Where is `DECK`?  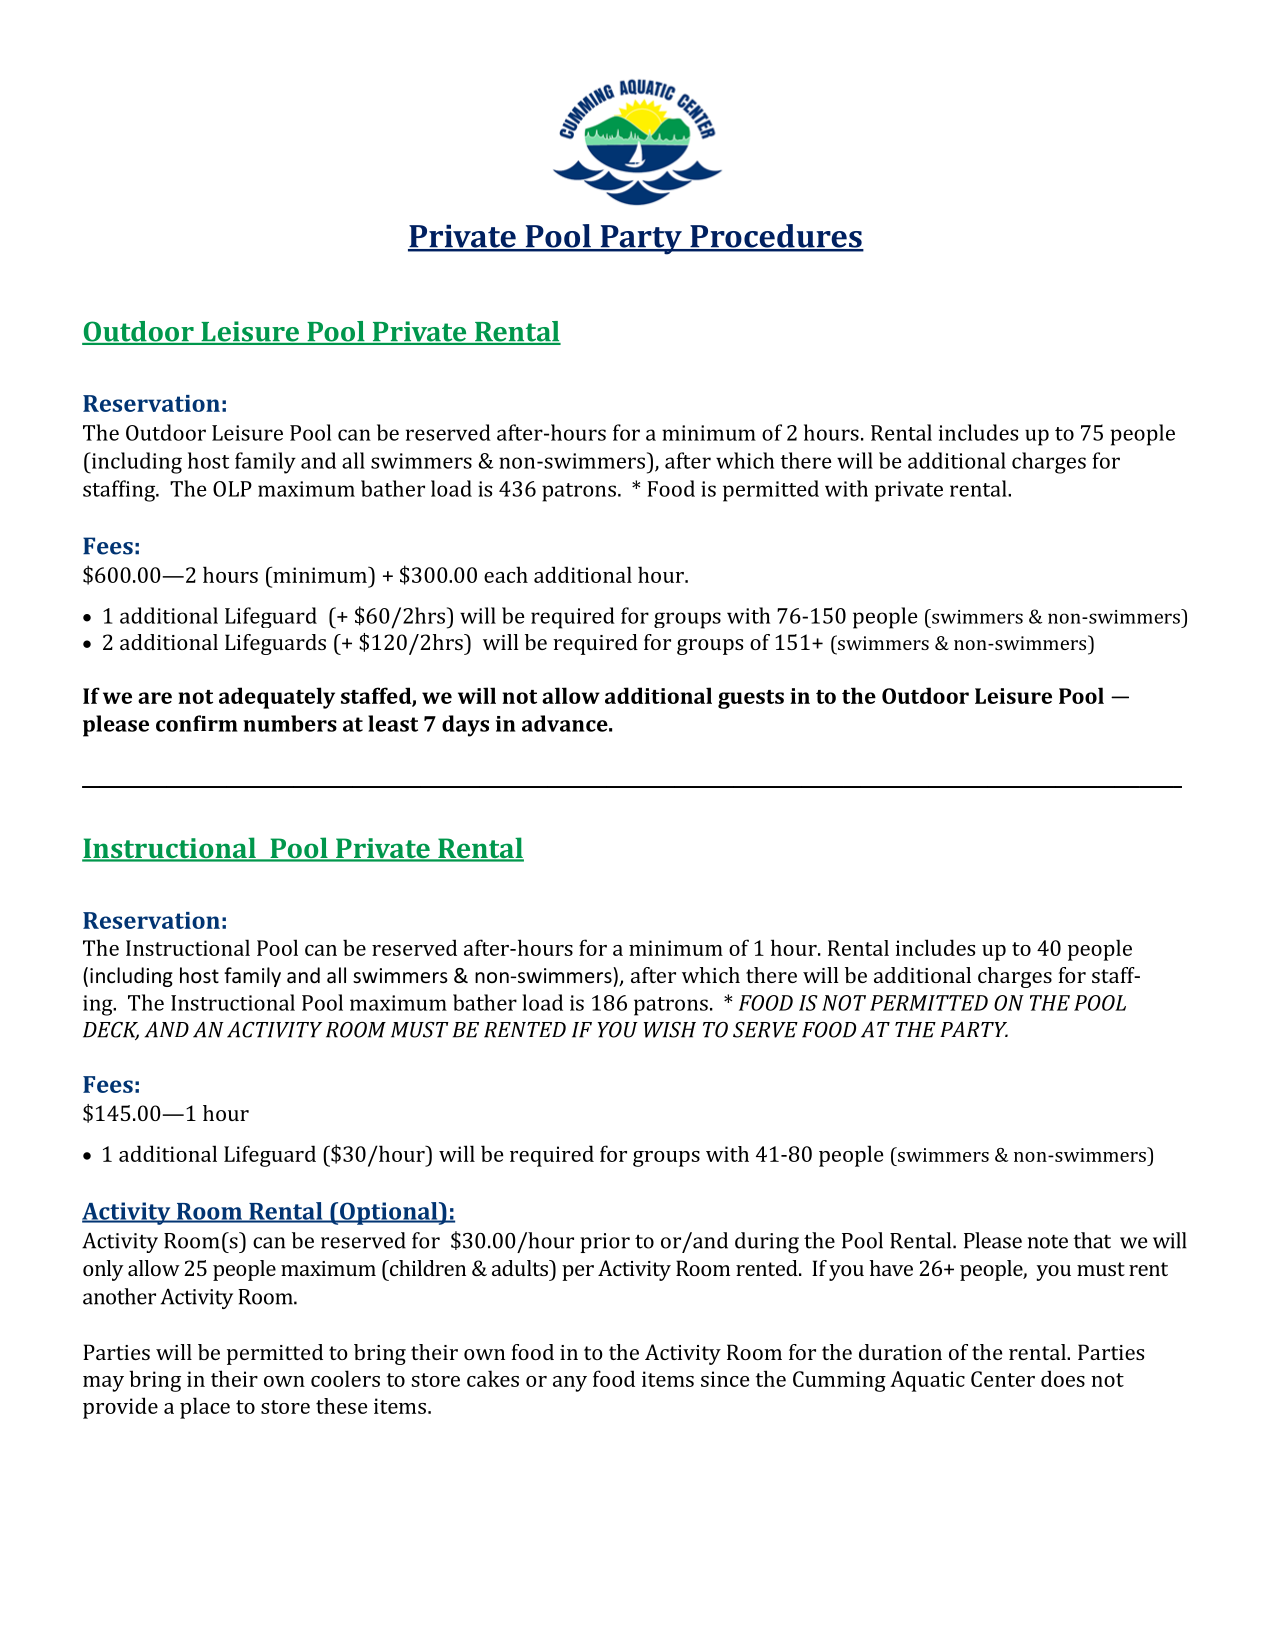
DECK is located at coordinates (111, 1031).
